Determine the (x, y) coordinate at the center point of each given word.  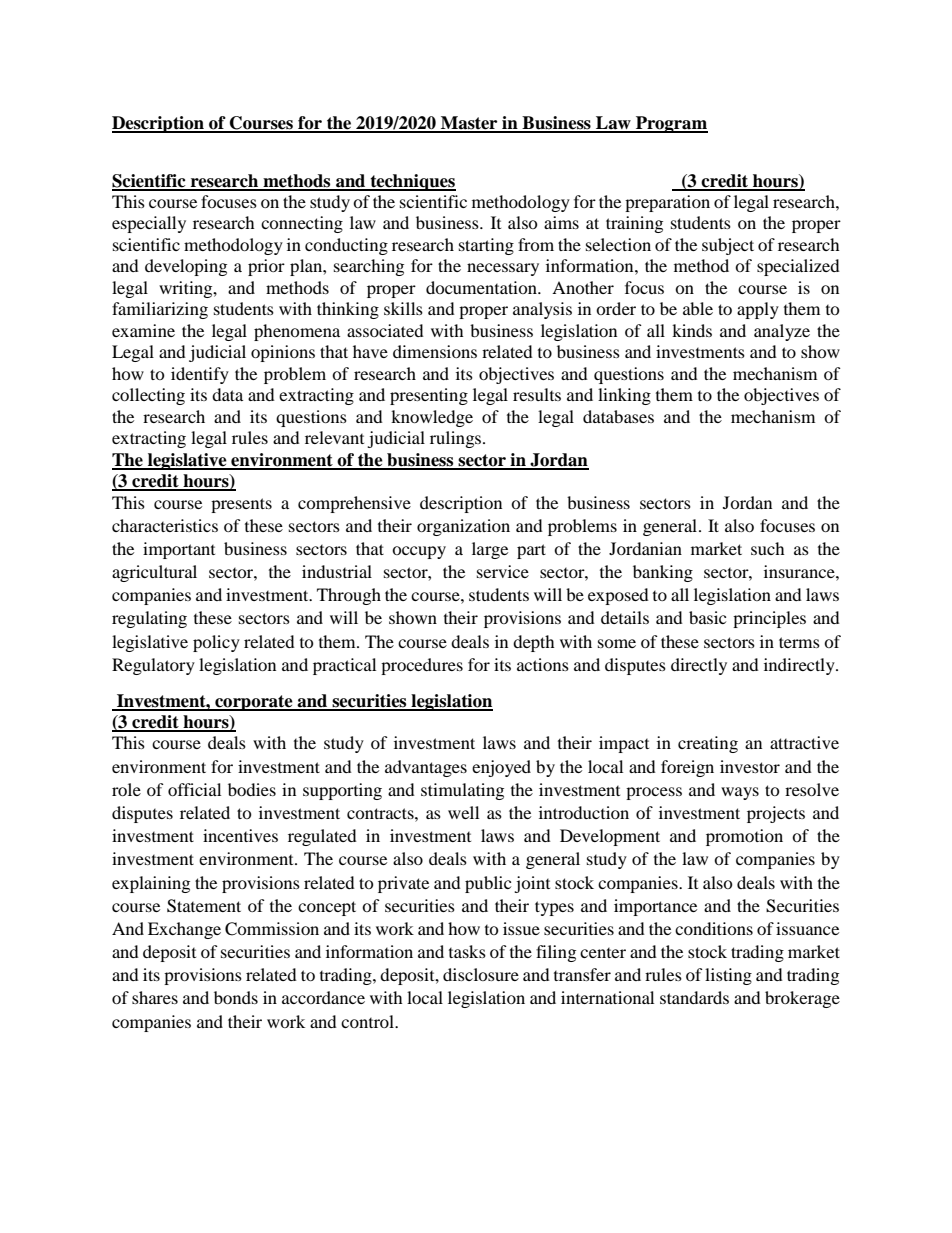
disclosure (481, 974)
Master (469, 124)
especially (149, 224)
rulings (457, 439)
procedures (422, 666)
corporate (254, 703)
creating (708, 744)
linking (624, 396)
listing (728, 976)
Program (671, 124)
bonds (236, 997)
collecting (148, 396)
